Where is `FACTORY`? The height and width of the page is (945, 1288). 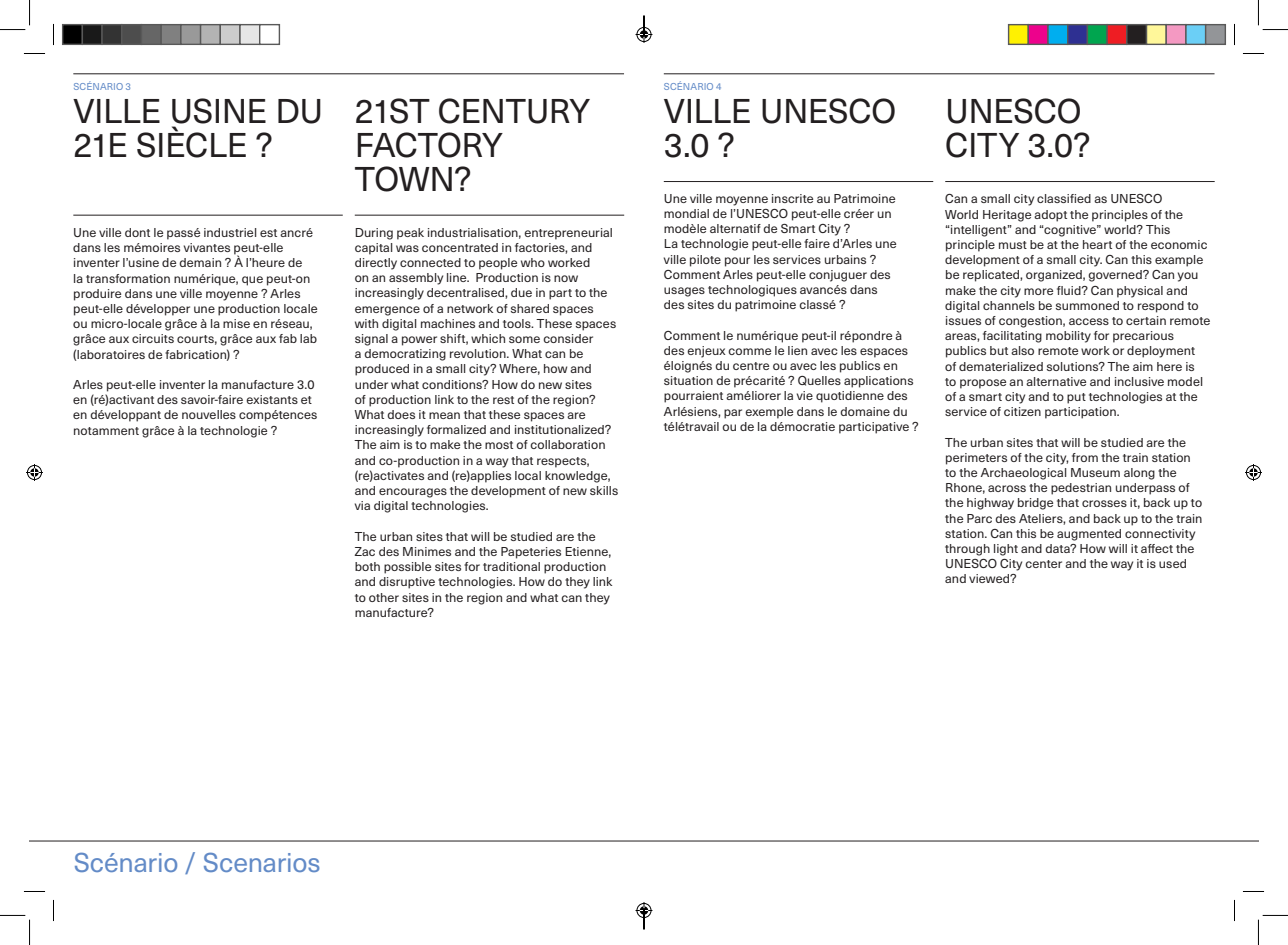 FACTORY is located at coordinates (430, 145).
